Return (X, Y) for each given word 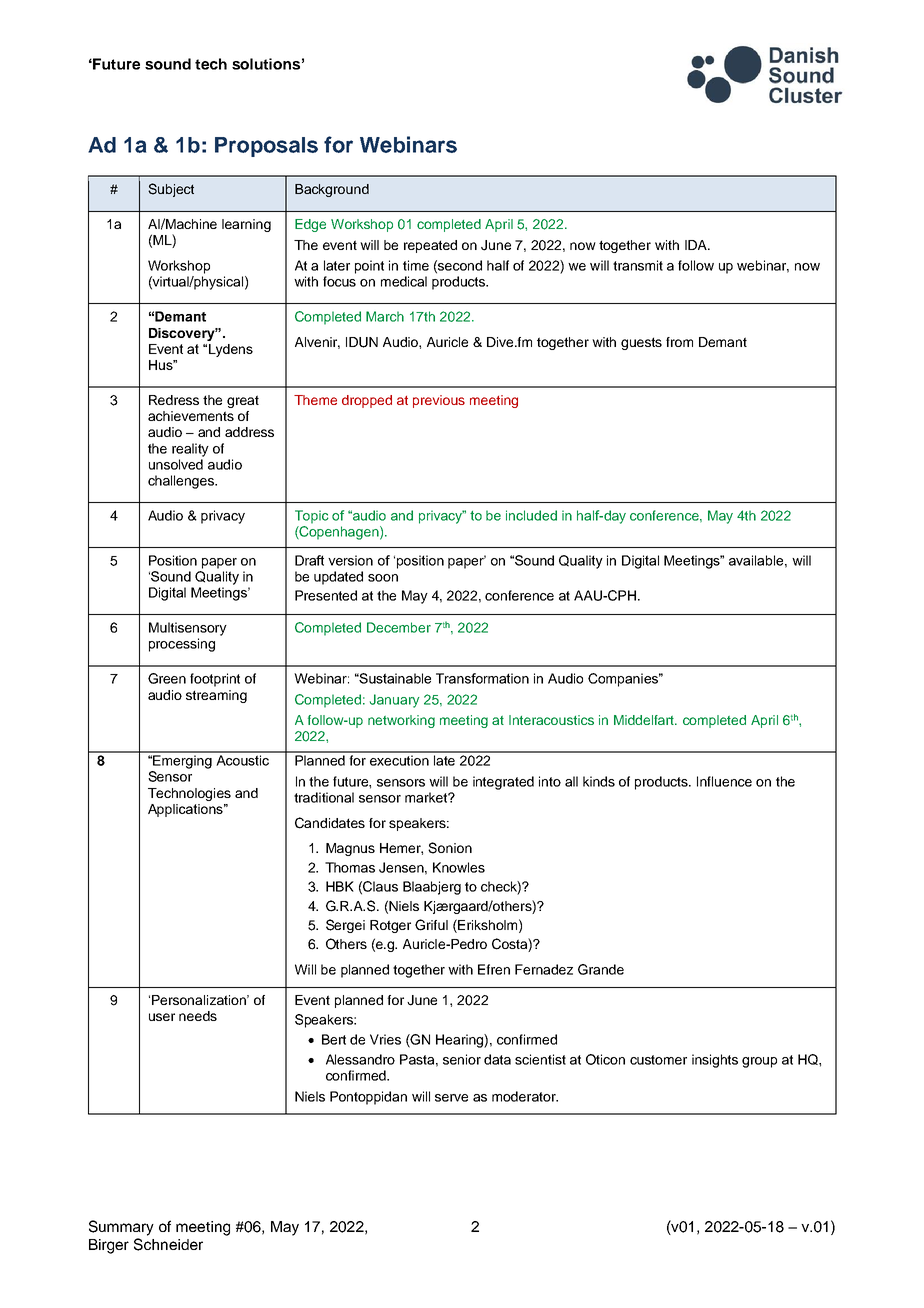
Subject (171, 190)
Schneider (168, 1244)
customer (658, 1060)
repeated (430, 246)
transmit (638, 265)
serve (451, 1098)
